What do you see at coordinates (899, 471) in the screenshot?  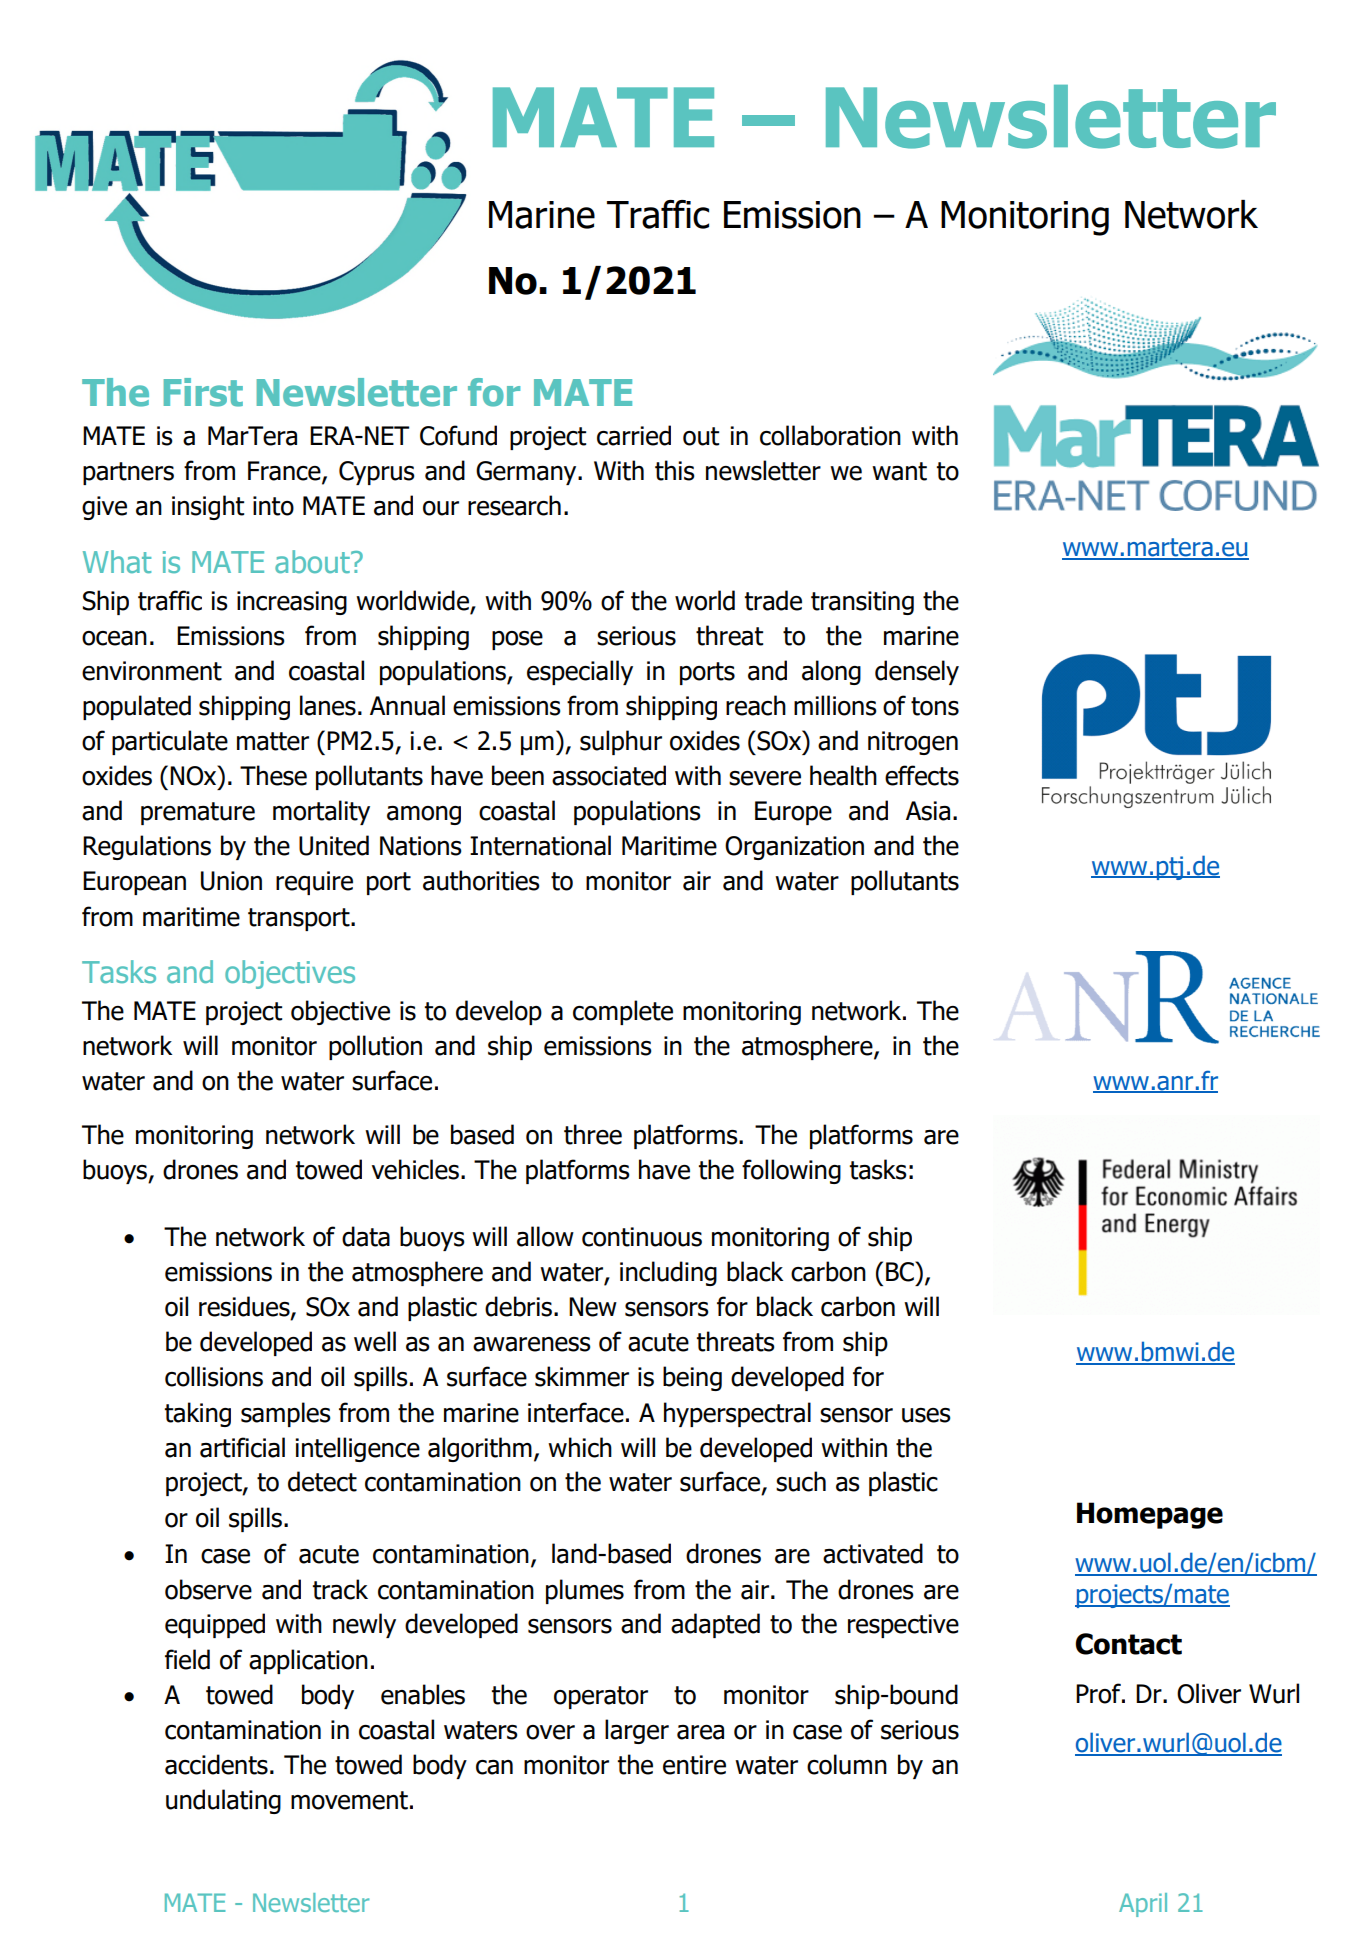 I see `want` at bounding box center [899, 471].
